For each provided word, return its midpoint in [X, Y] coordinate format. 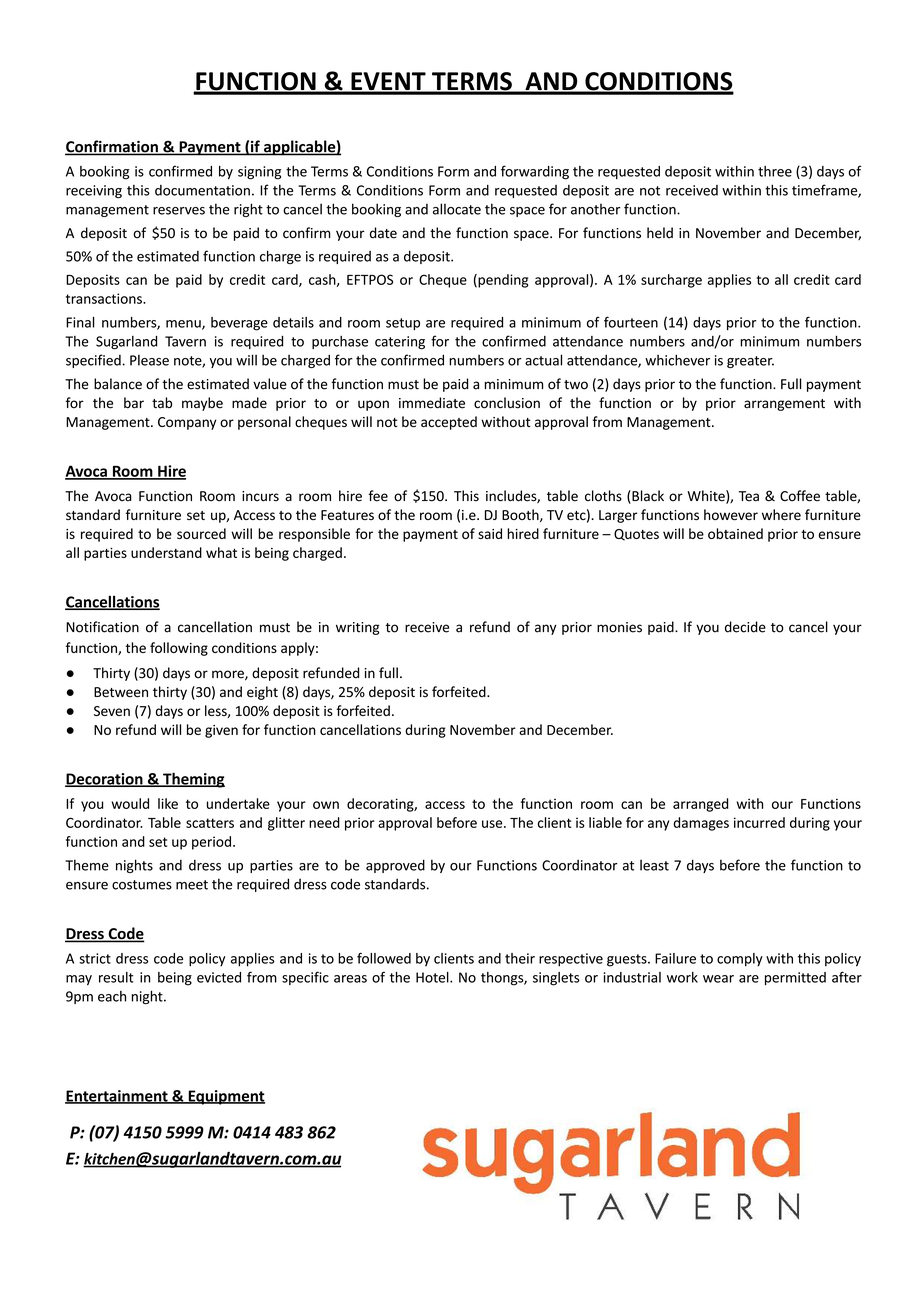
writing [357, 628]
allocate [457, 209]
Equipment [225, 1097]
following [179, 649]
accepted [449, 423]
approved [395, 866]
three [775, 171]
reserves [179, 211]
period [211, 843]
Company [187, 423]
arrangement [784, 405]
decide [745, 627]
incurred [759, 822]
